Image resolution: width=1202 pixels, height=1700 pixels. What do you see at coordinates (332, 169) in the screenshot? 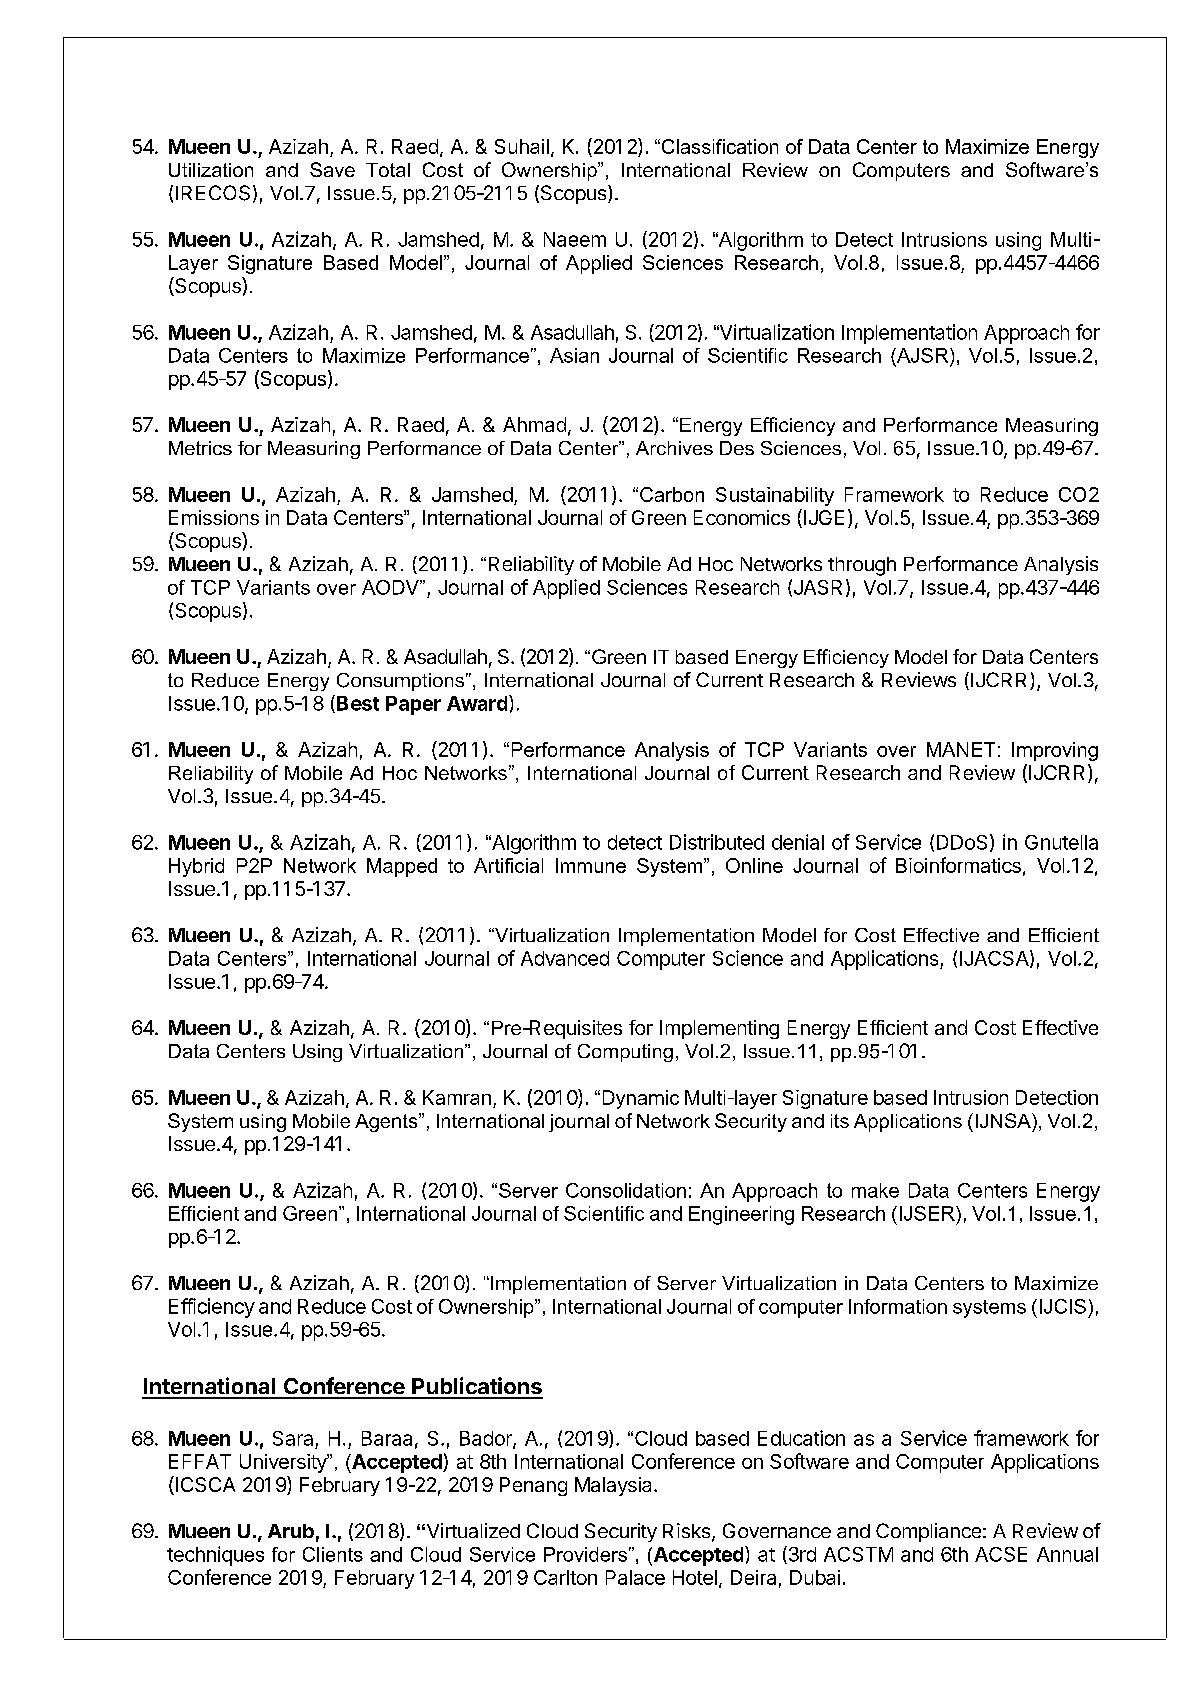
I see `Save` at bounding box center [332, 169].
